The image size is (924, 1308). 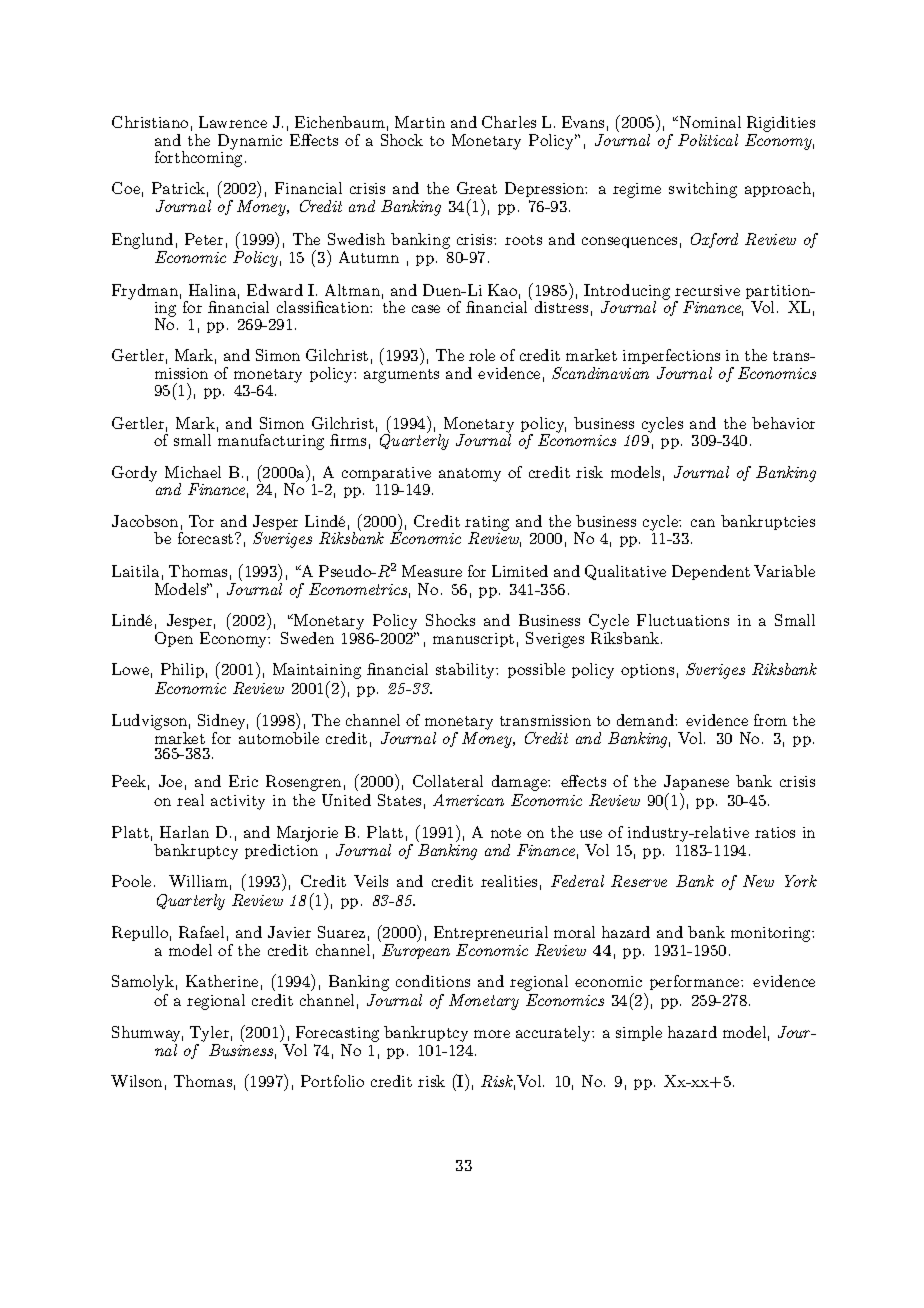 I want to click on Great, so click(x=477, y=188).
